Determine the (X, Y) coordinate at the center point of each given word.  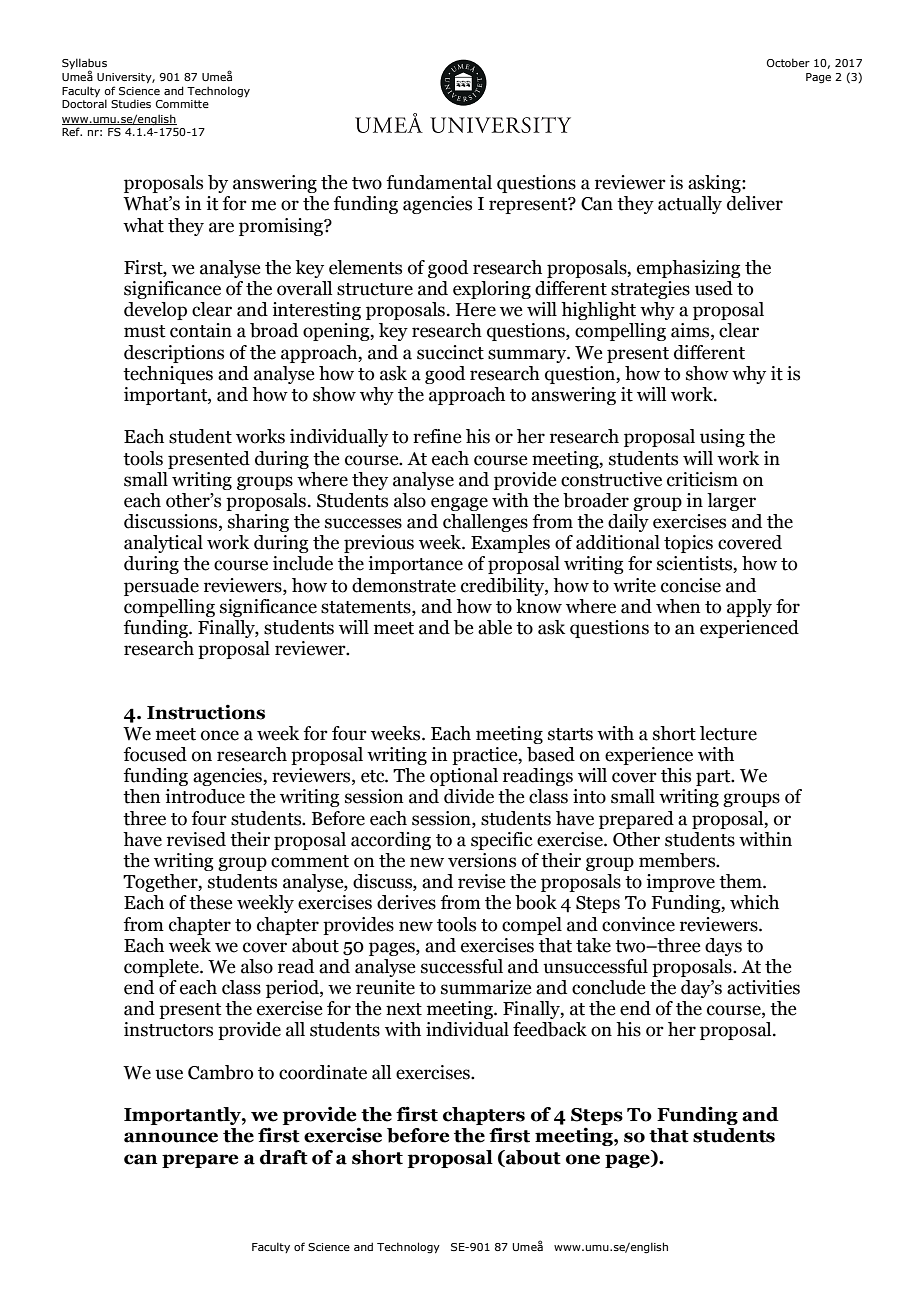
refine (437, 436)
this (676, 775)
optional (464, 777)
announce (171, 1137)
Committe (182, 104)
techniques (168, 375)
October (788, 62)
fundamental (439, 182)
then (142, 796)
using (722, 438)
